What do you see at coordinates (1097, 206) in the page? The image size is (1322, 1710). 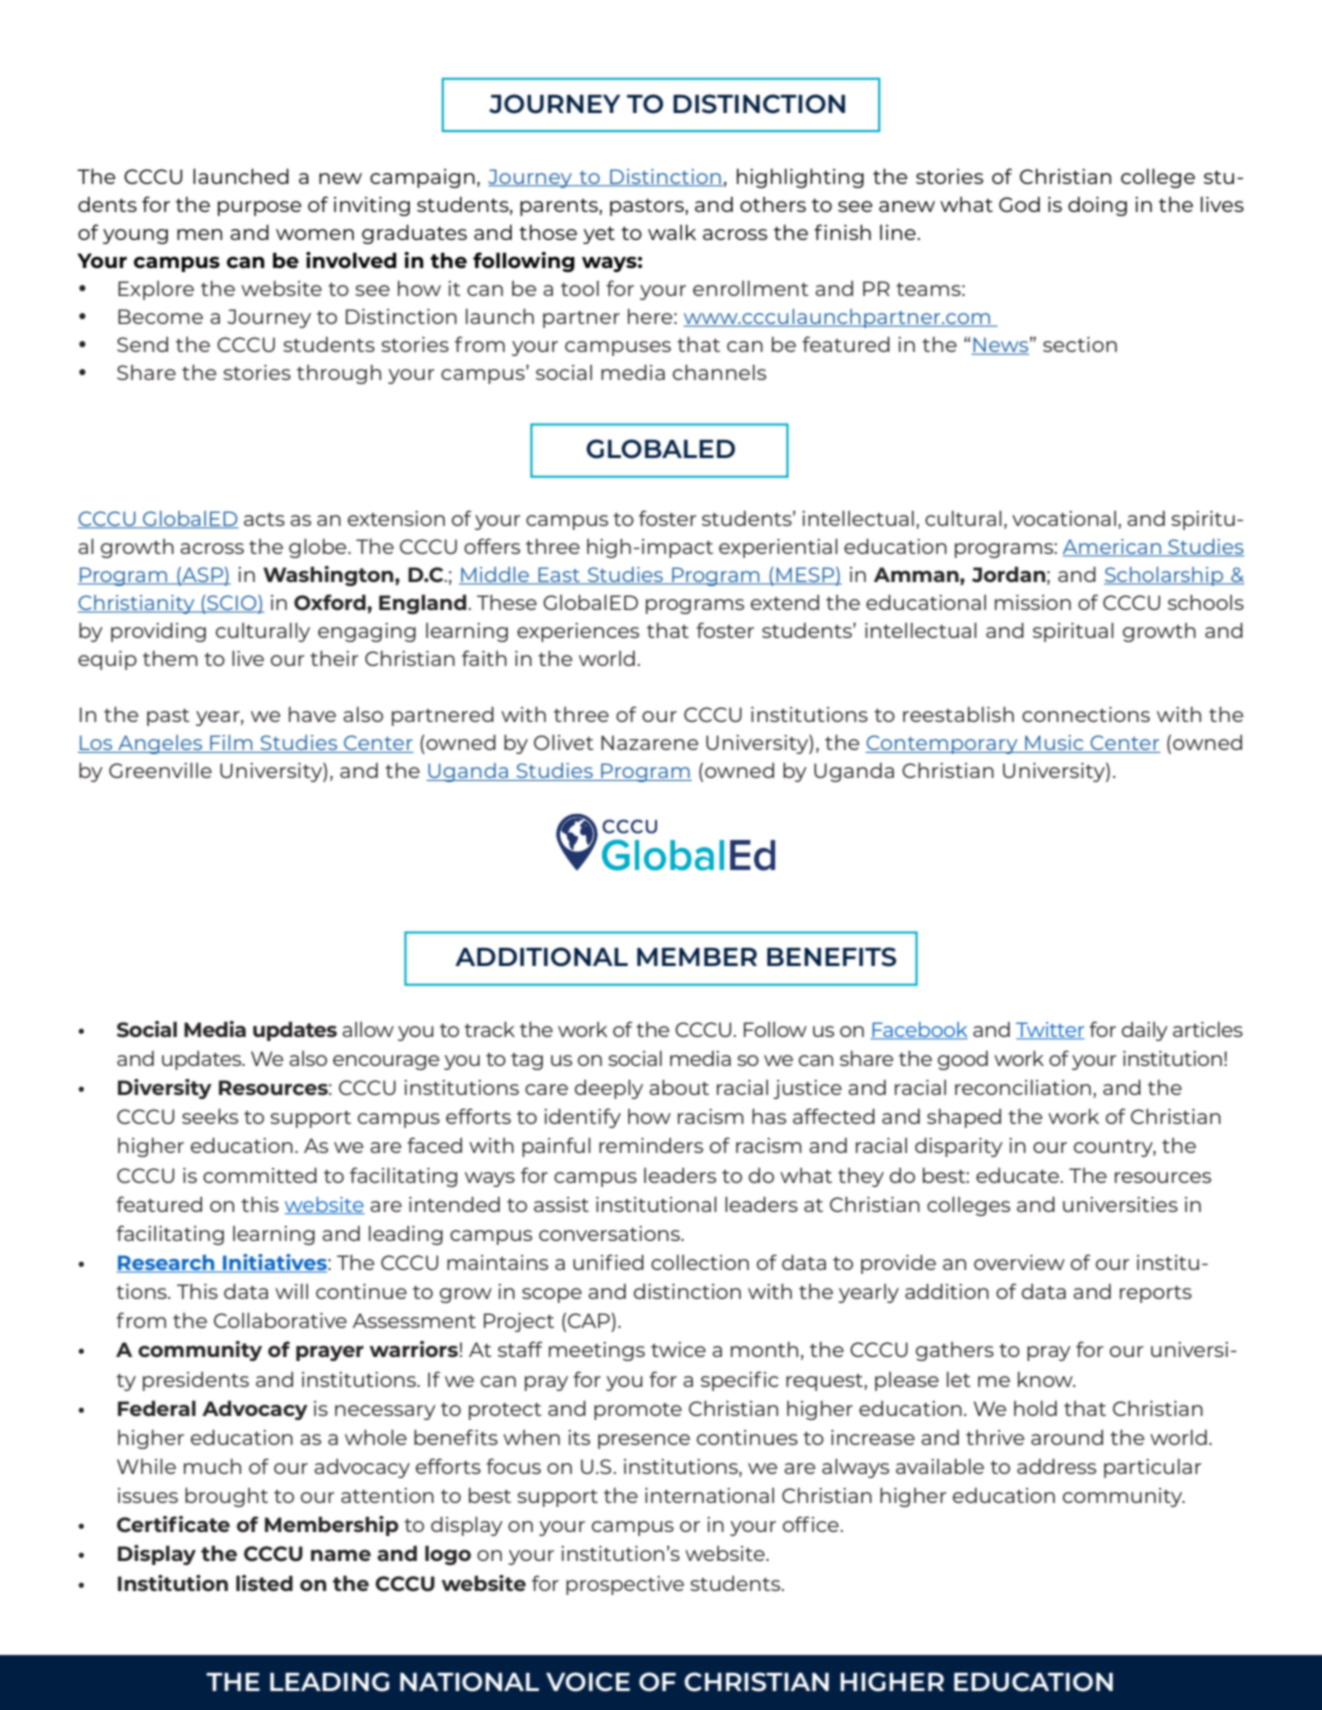 I see `doing` at bounding box center [1097, 206].
